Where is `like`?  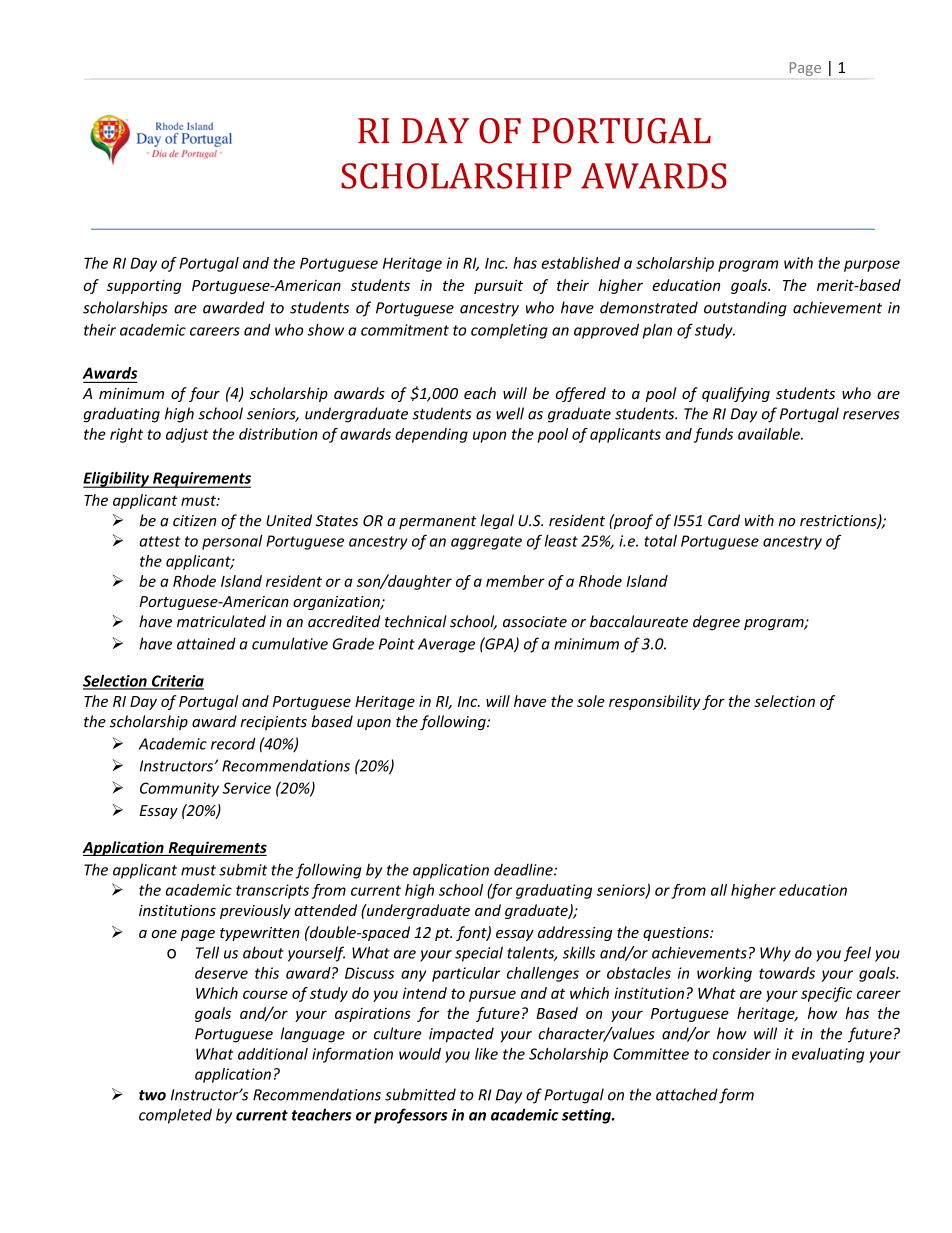 like is located at coordinates (486, 1054).
